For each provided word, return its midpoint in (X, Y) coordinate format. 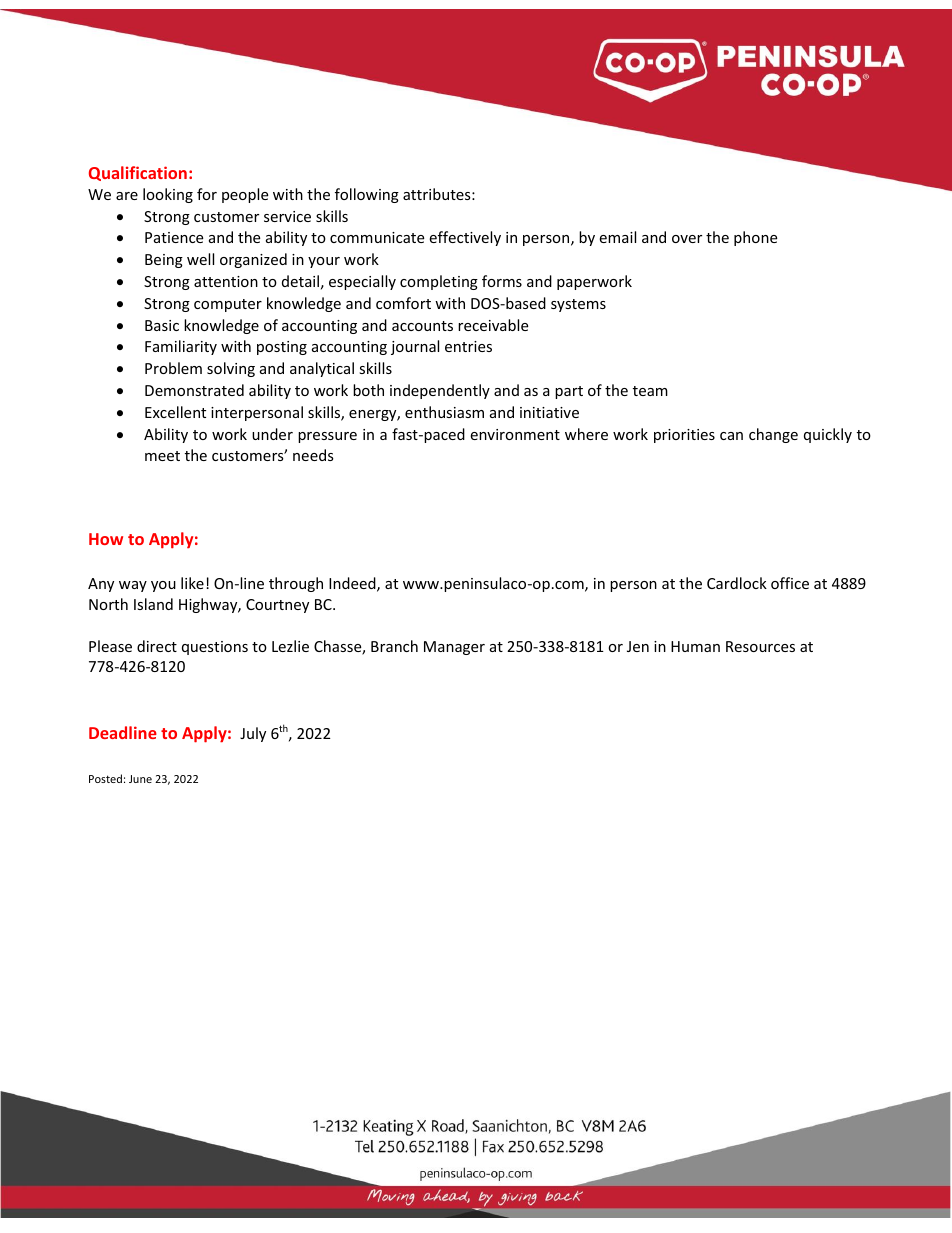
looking (168, 195)
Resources (760, 646)
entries (468, 346)
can (731, 436)
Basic (162, 325)
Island (153, 604)
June (140, 779)
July (253, 734)
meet (162, 456)
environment (515, 434)
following (367, 195)
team (650, 391)
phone (755, 238)
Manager (454, 648)
